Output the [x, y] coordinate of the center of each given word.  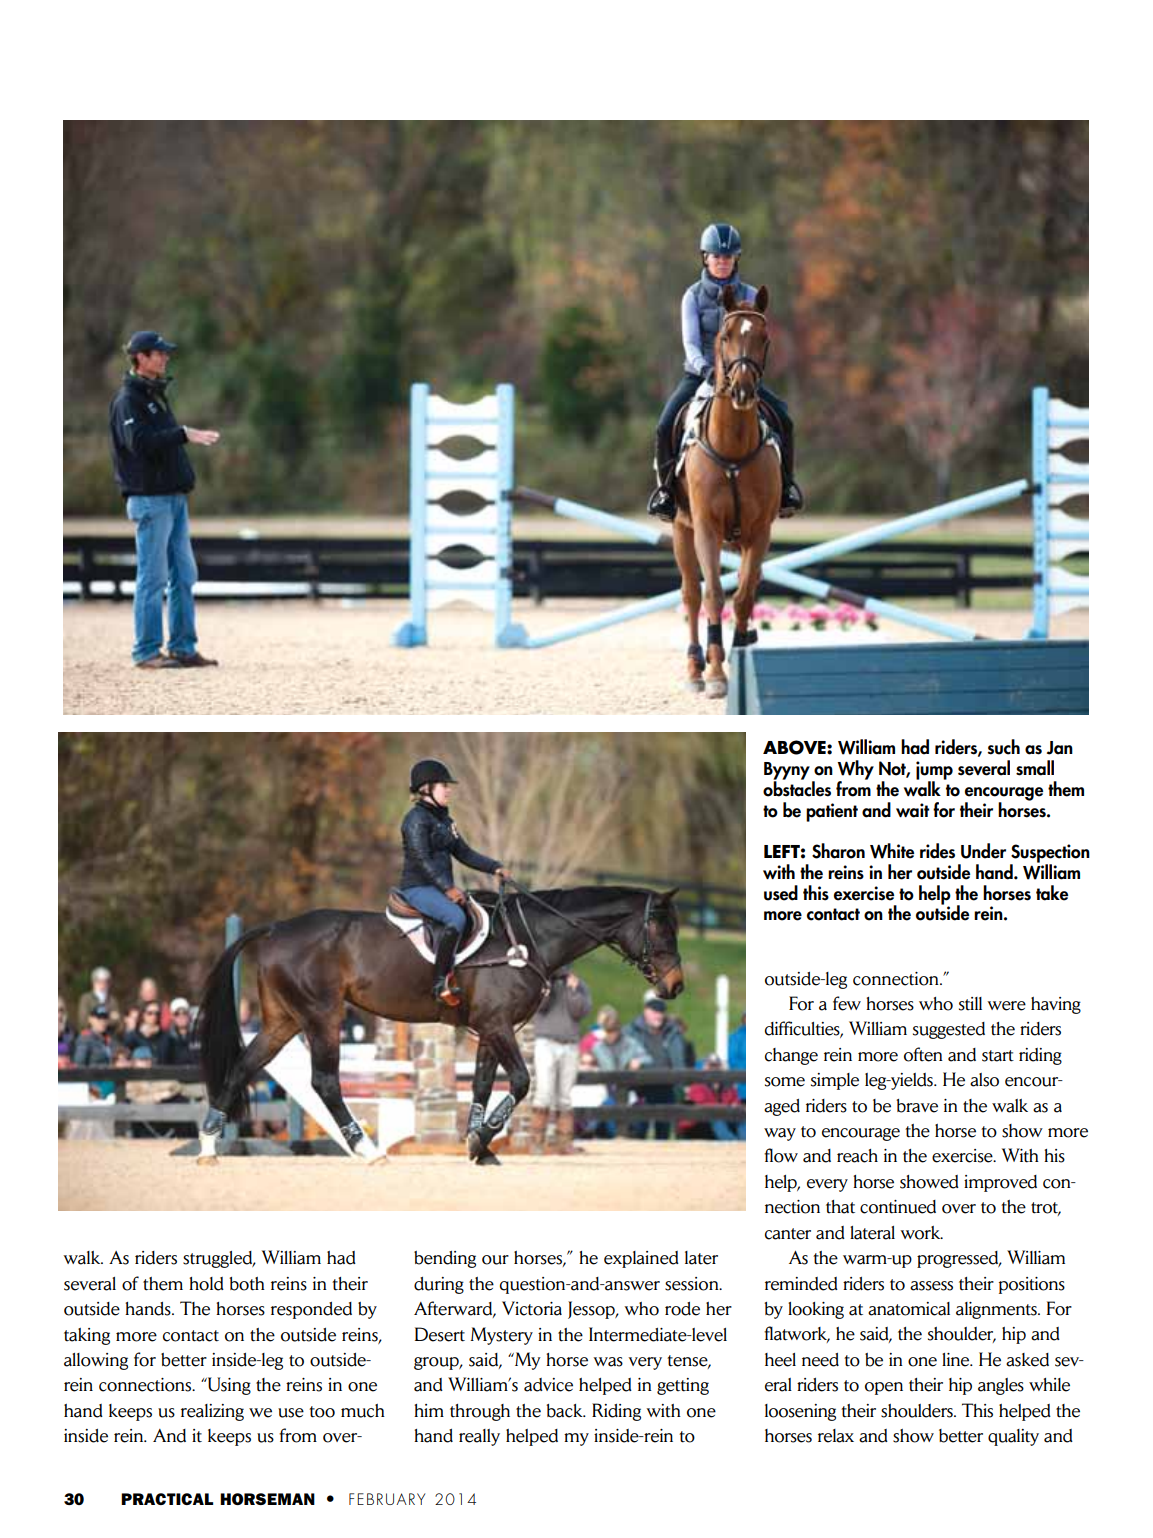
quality [1013, 1437]
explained [641, 1259]
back [565, 1411]
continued [898, 1207]
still [970, 1004]
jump [934, 771]
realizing [212, 1412]
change [791, 1056]
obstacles [797, 788]
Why [855, 771]
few [847, 1003]
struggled [219, 1259]
